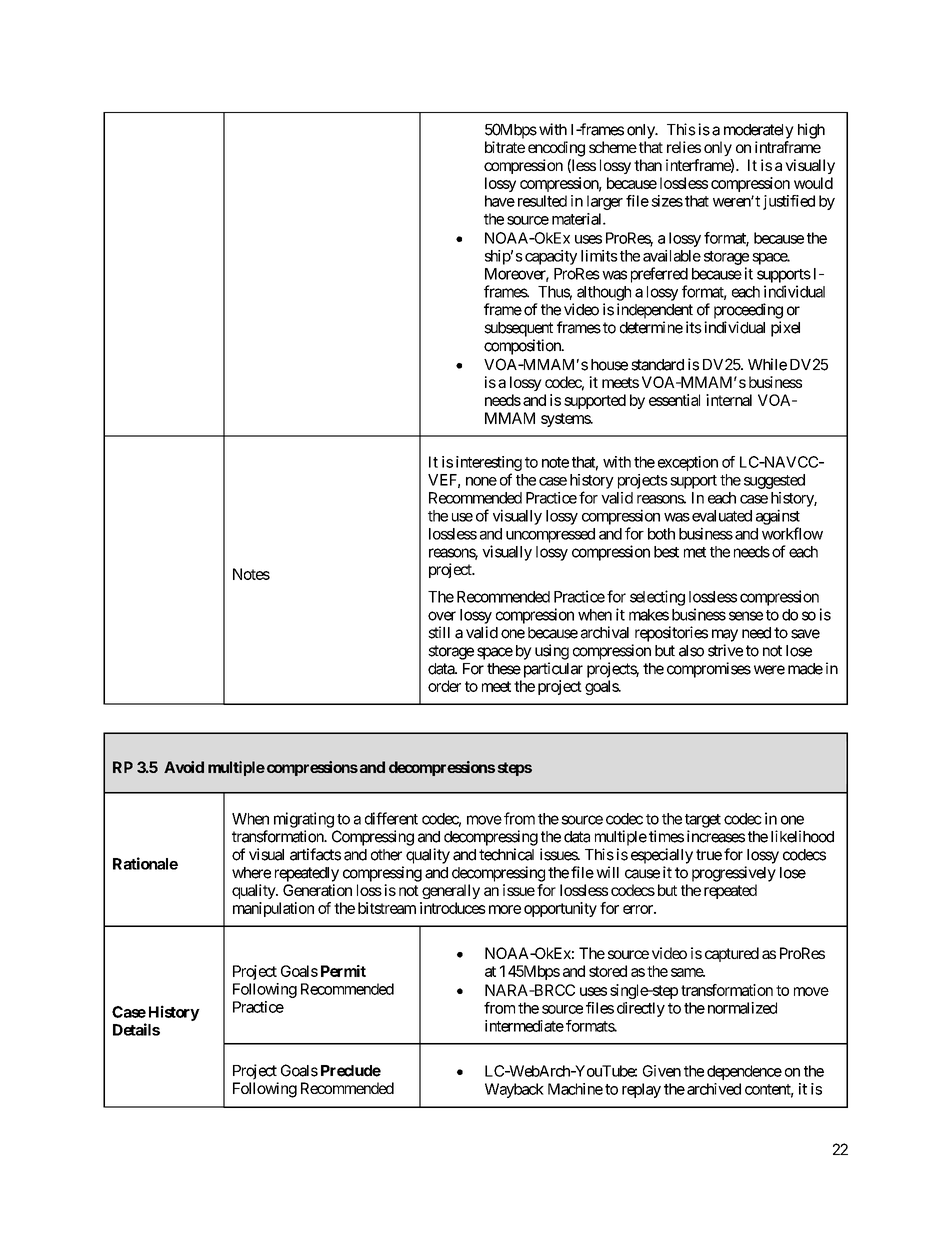 Image resolution: width=952 pixels, height=1233 pixels. What do you see at coordinates (746, 616) in the page?
I see `sense` at bounding box center [746, 616].
